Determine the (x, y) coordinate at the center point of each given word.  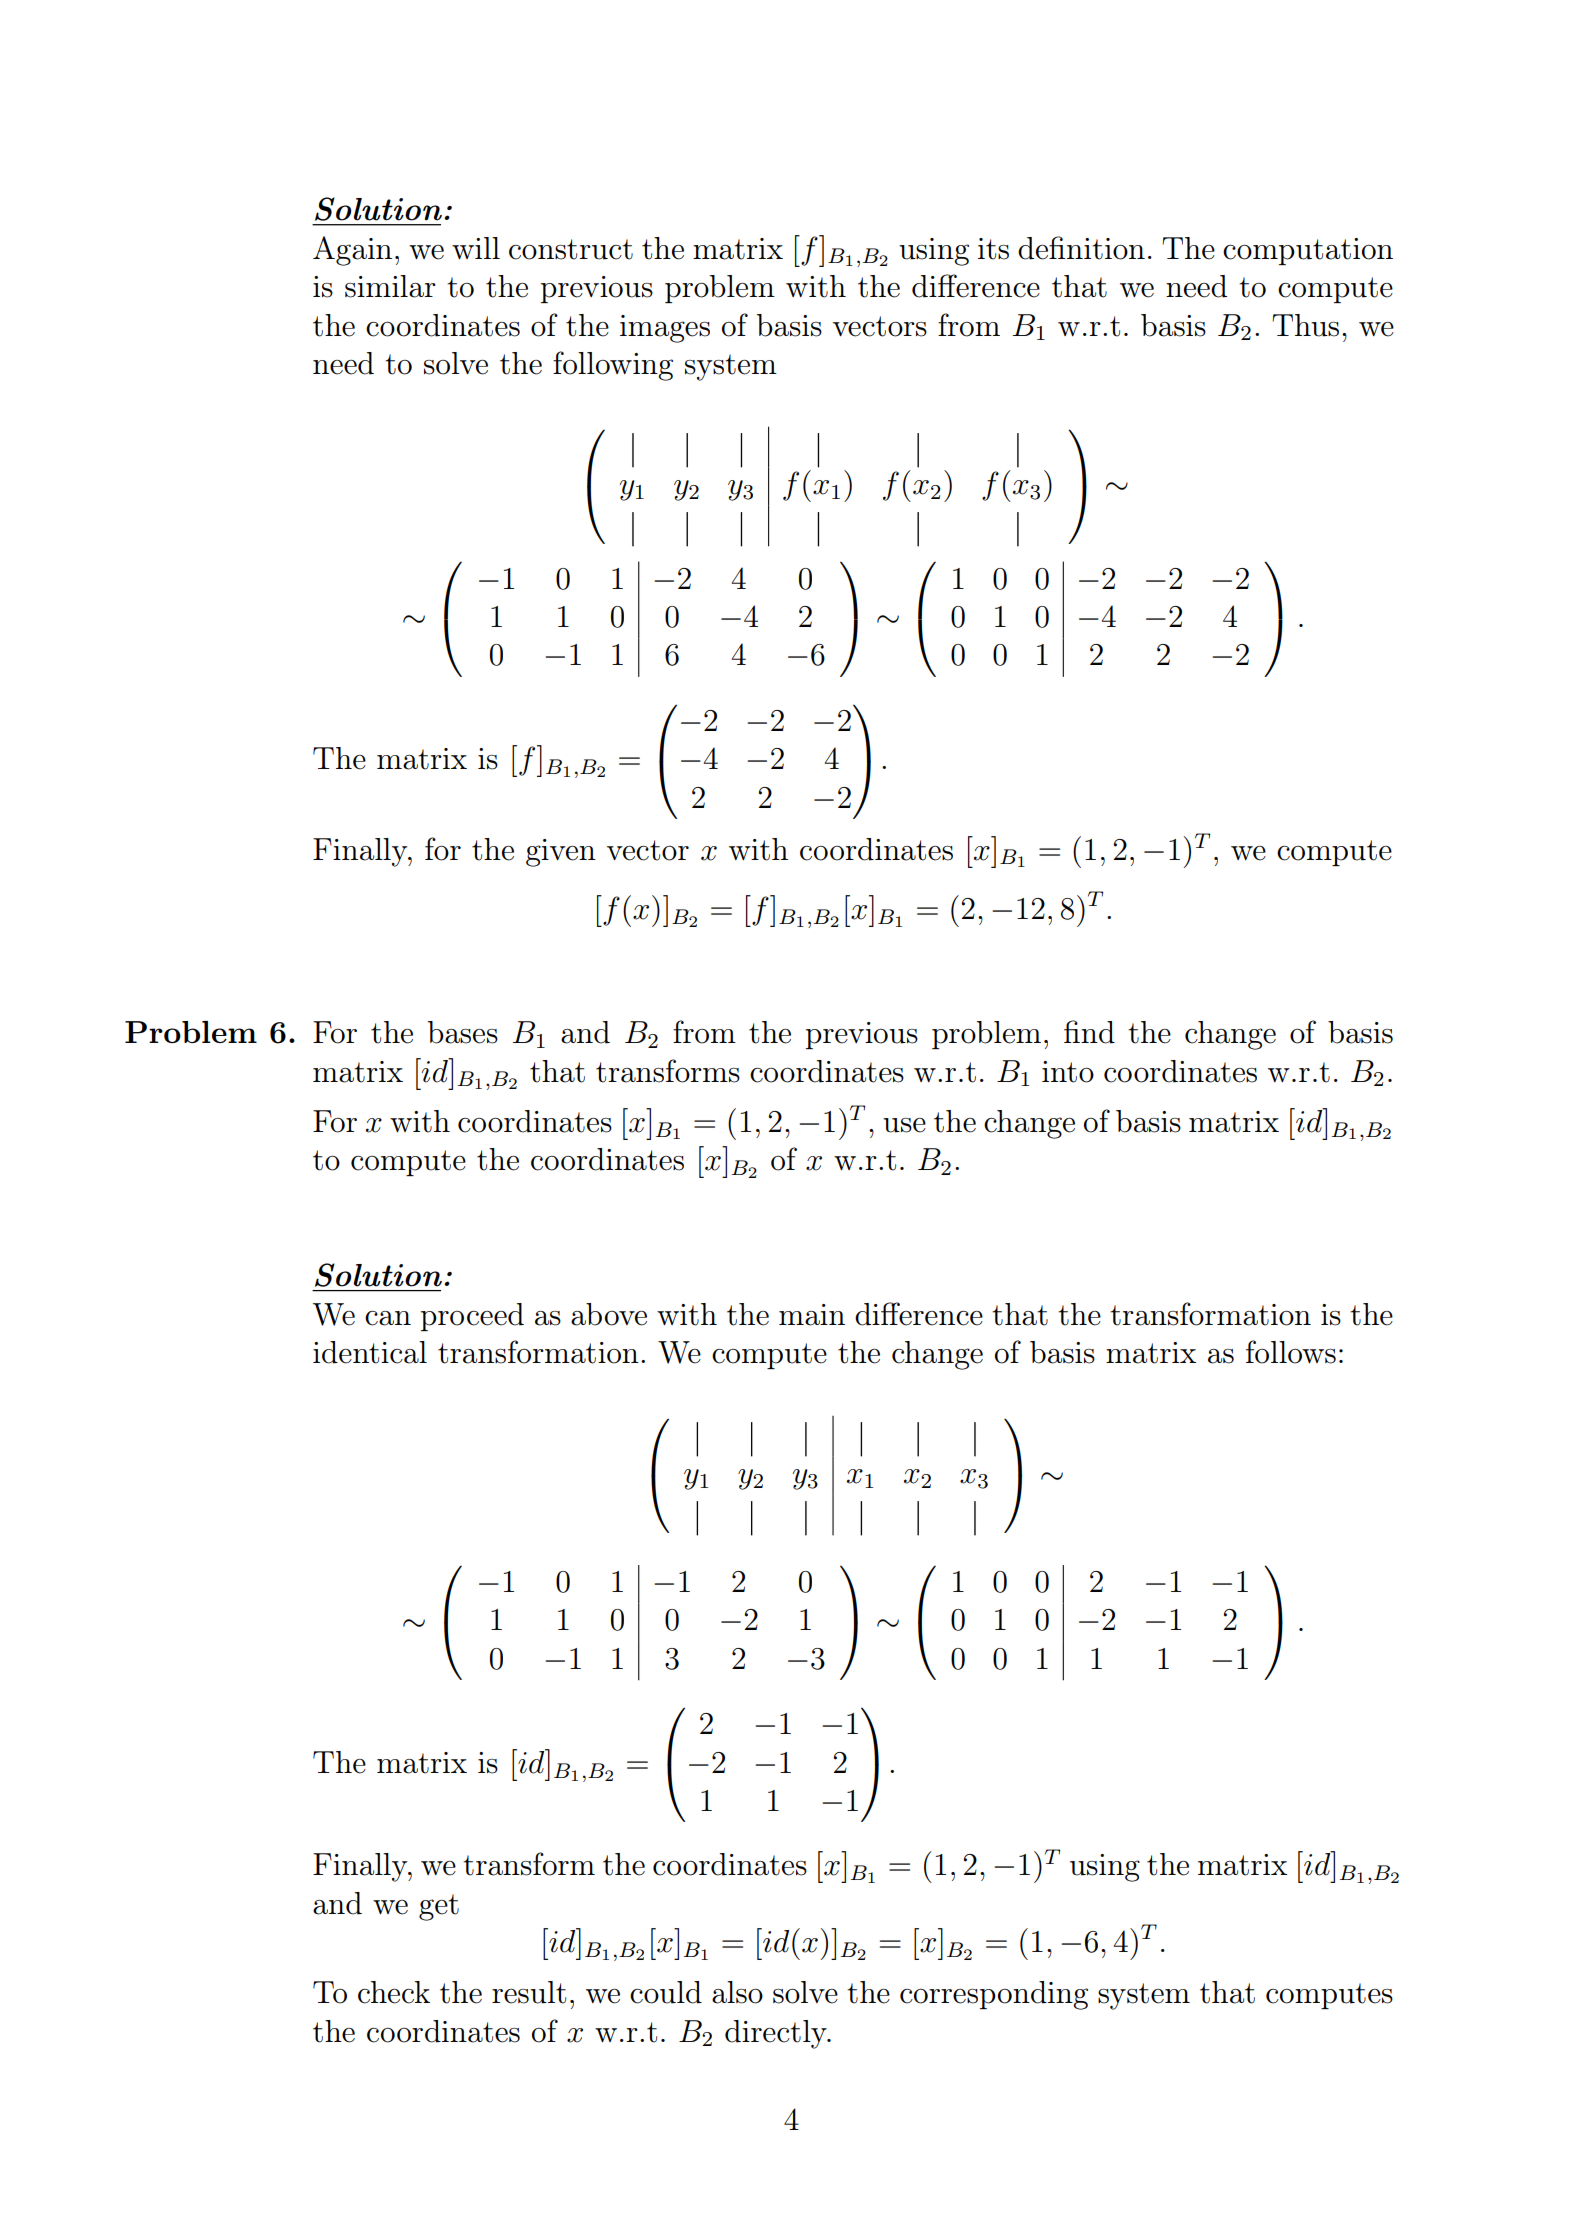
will (476, 248)
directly (777, 2034)
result (529, 1992)
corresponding (994, 1995)
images (665, 329)
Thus (1305, 325)
